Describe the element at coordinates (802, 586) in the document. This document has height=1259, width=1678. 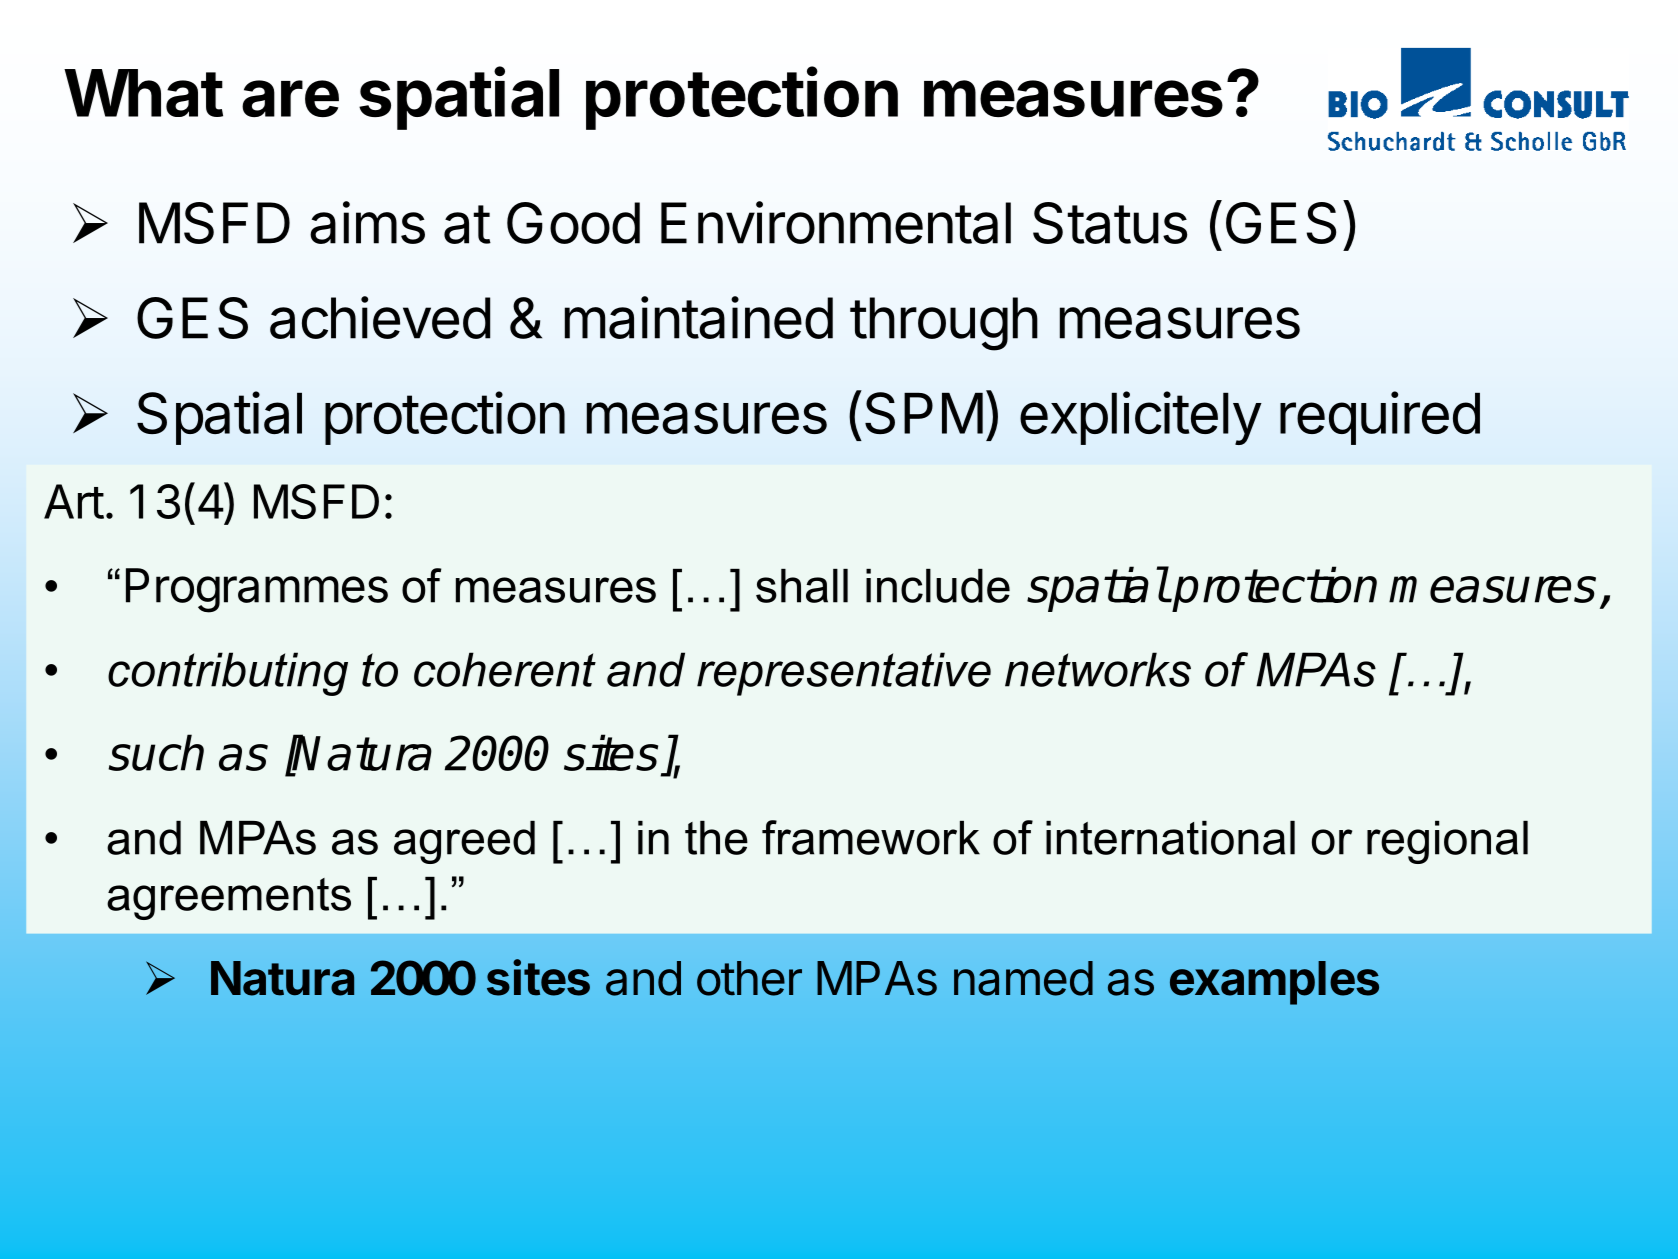
I see `shall` at that location.
